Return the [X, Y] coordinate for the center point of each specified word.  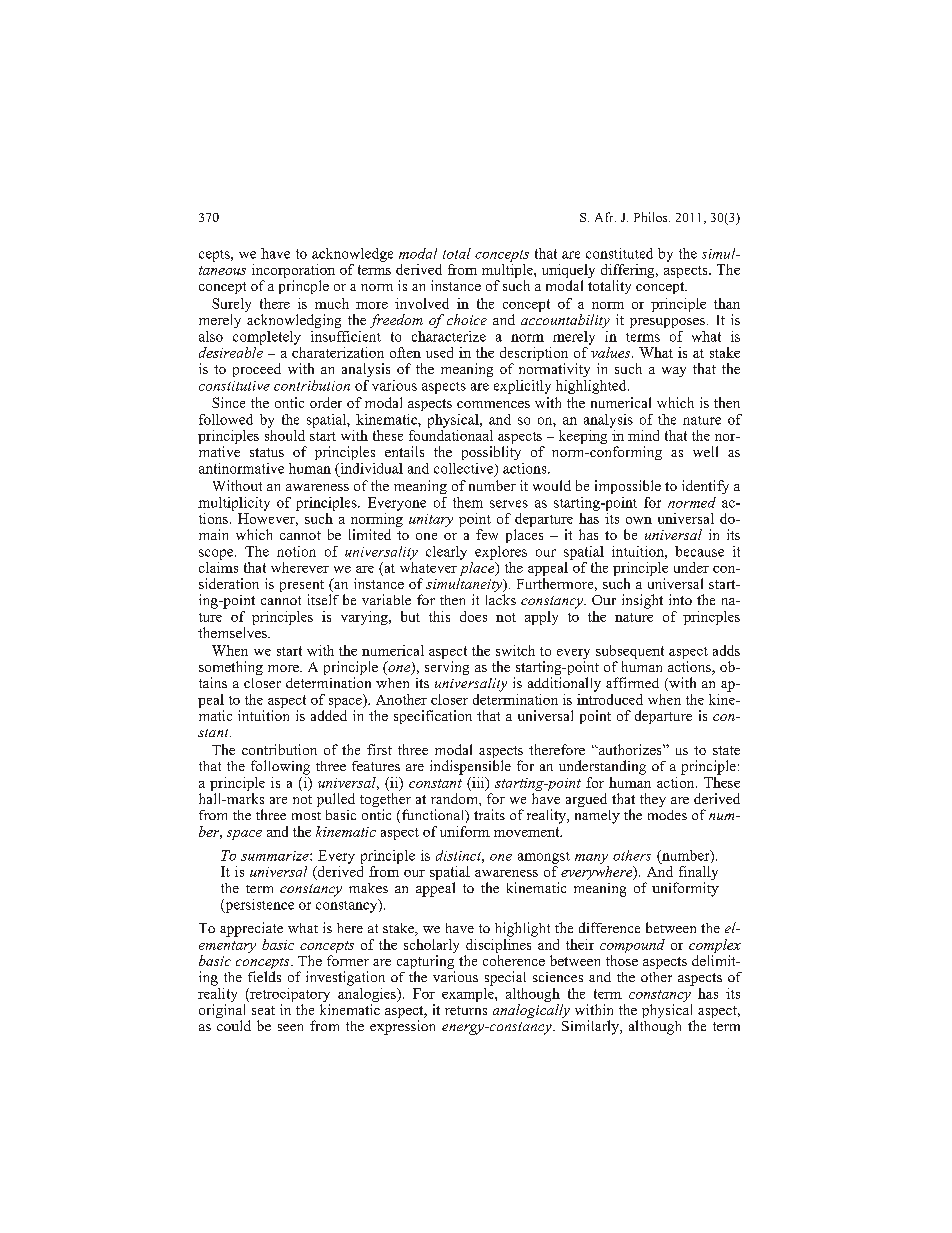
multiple [508, 271]
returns [466, 1010]
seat [263, 1010]
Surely [231, 306]
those [622, 960]
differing [629, 272]
